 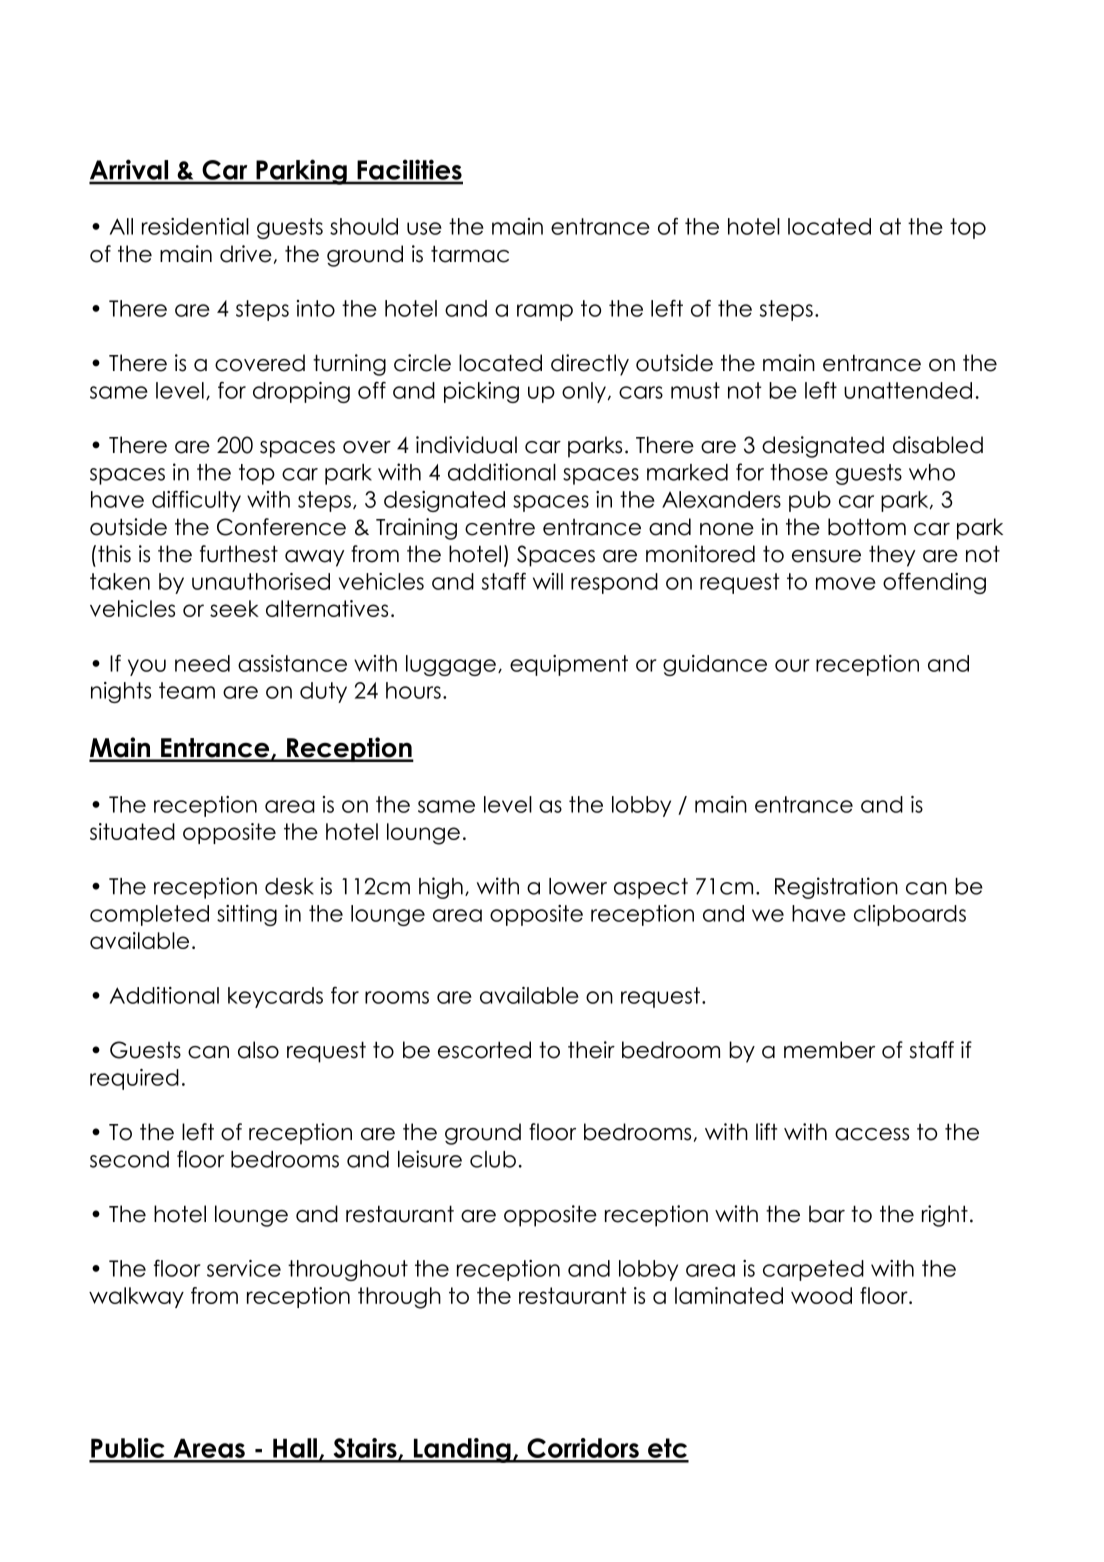 I want to click on furthest, so click(x=239, y=554).
